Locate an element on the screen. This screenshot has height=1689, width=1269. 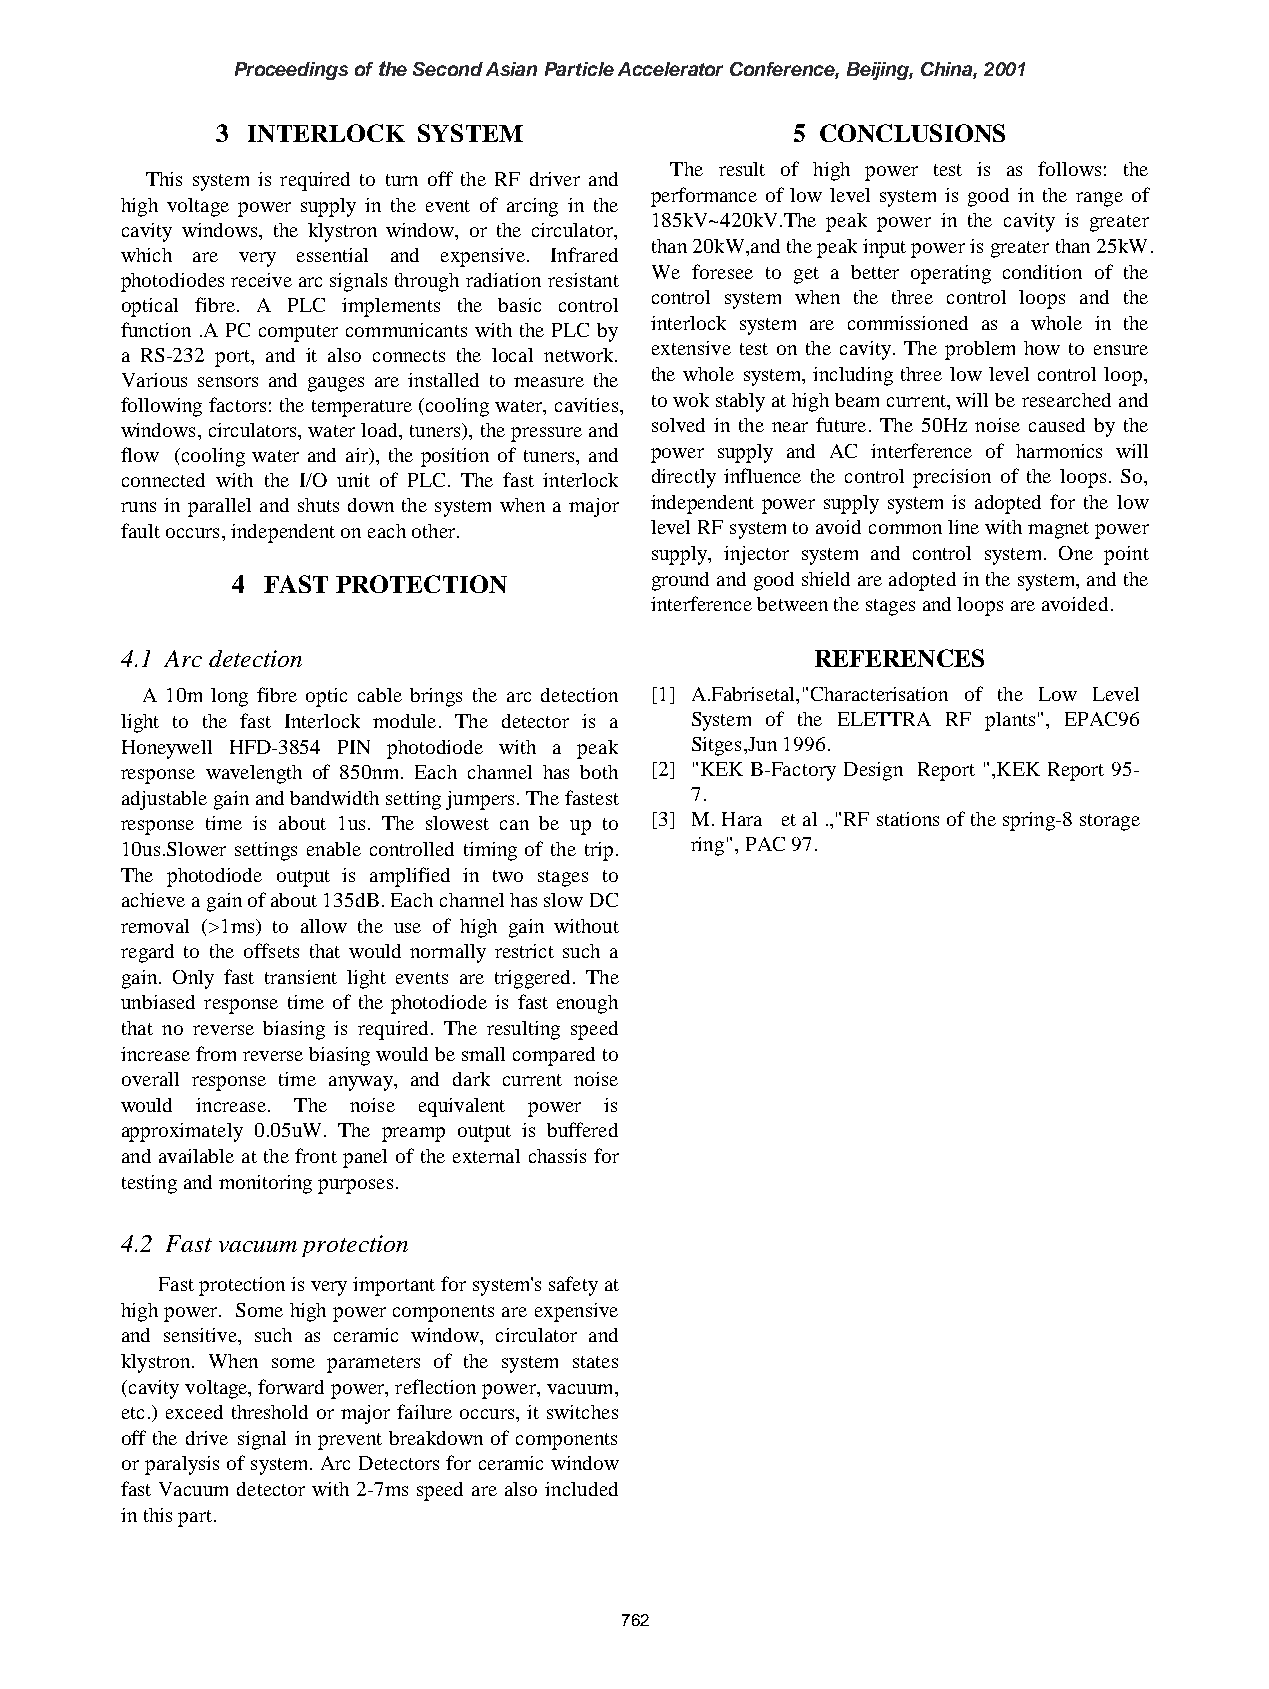
follows is located at coordinates (1069, 168).
